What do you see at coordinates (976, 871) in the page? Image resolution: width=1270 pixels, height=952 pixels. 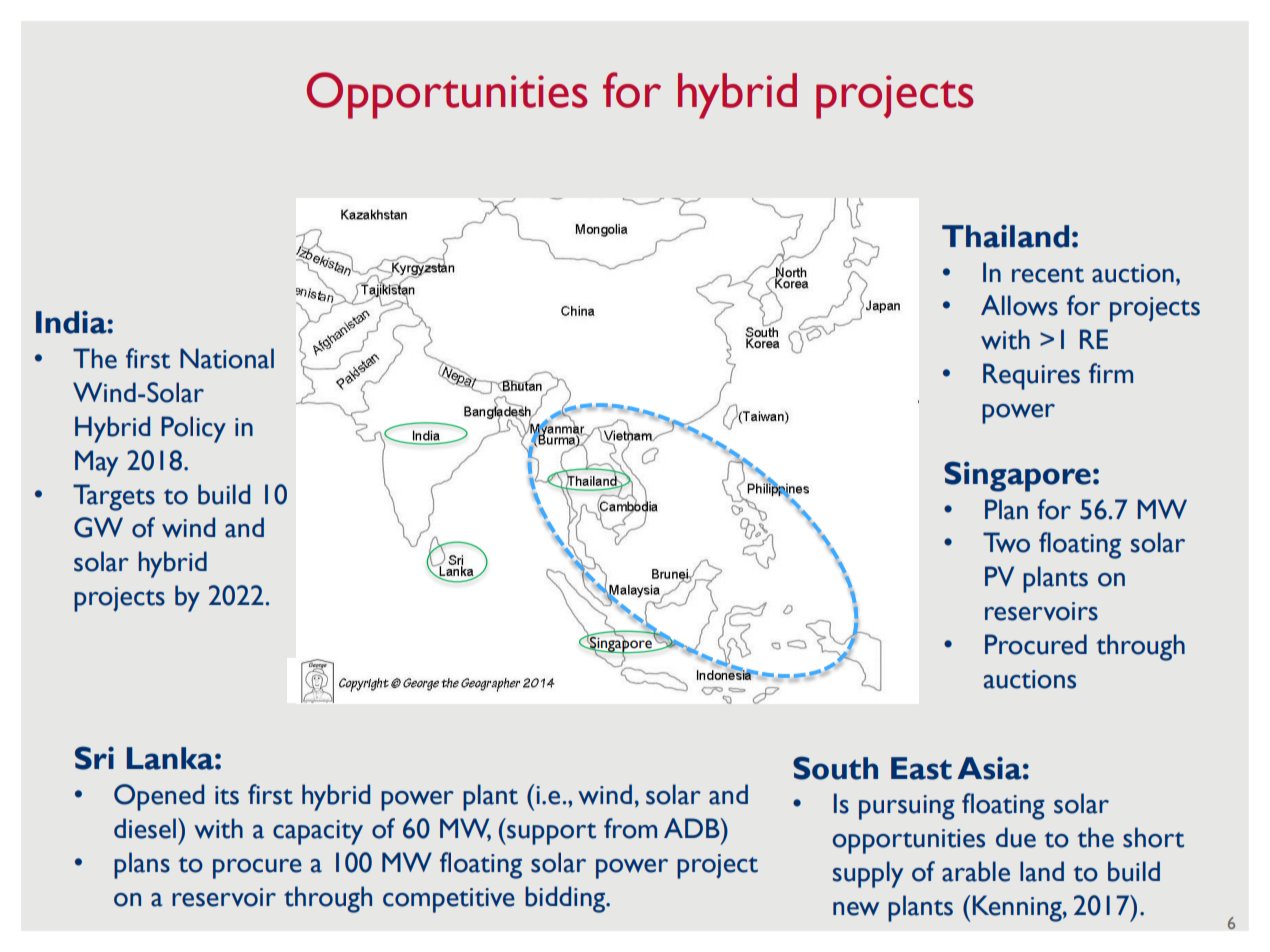 I see `arable` at bounding box center [976, 871].
